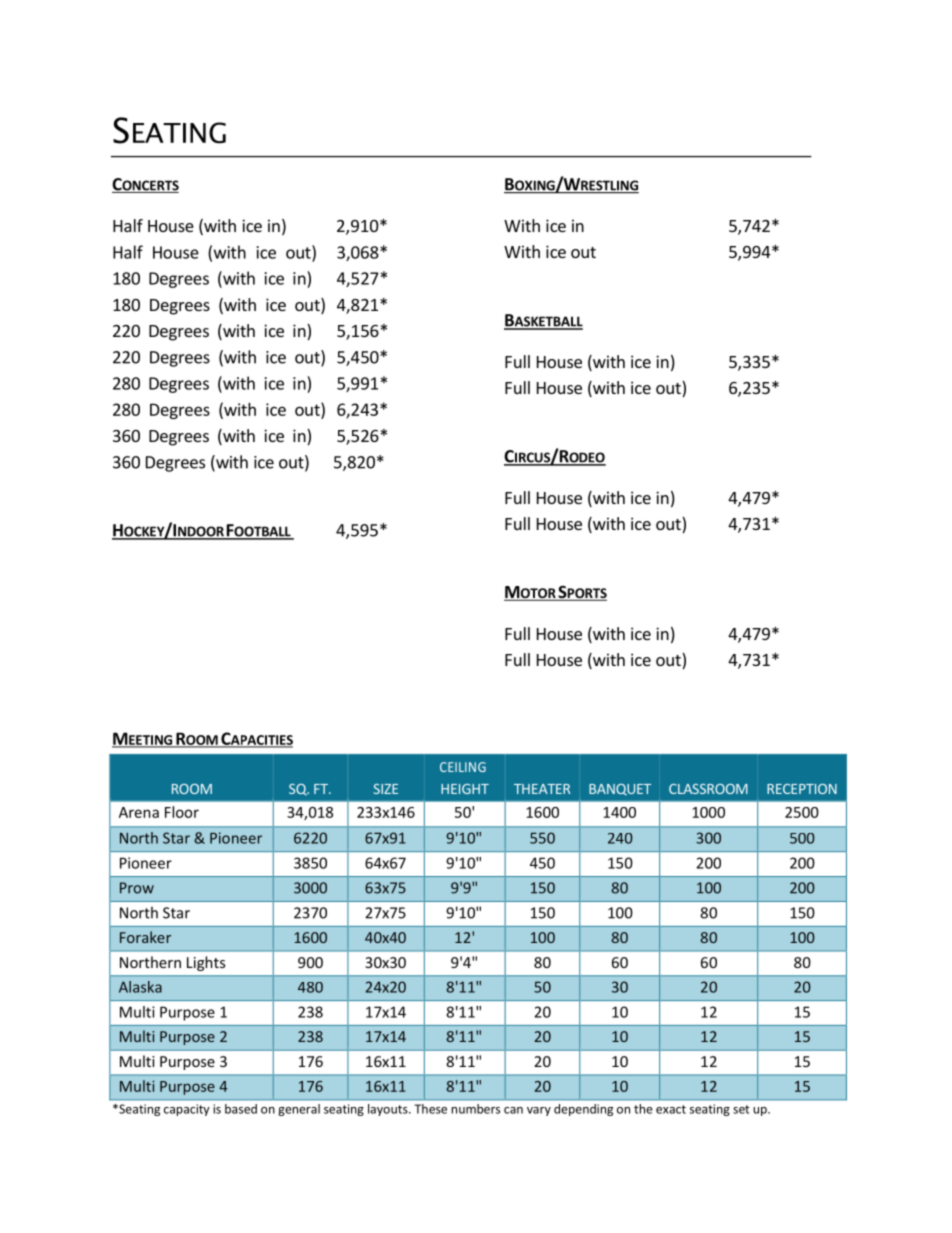  I want to click on based, so click(241, 1109).
